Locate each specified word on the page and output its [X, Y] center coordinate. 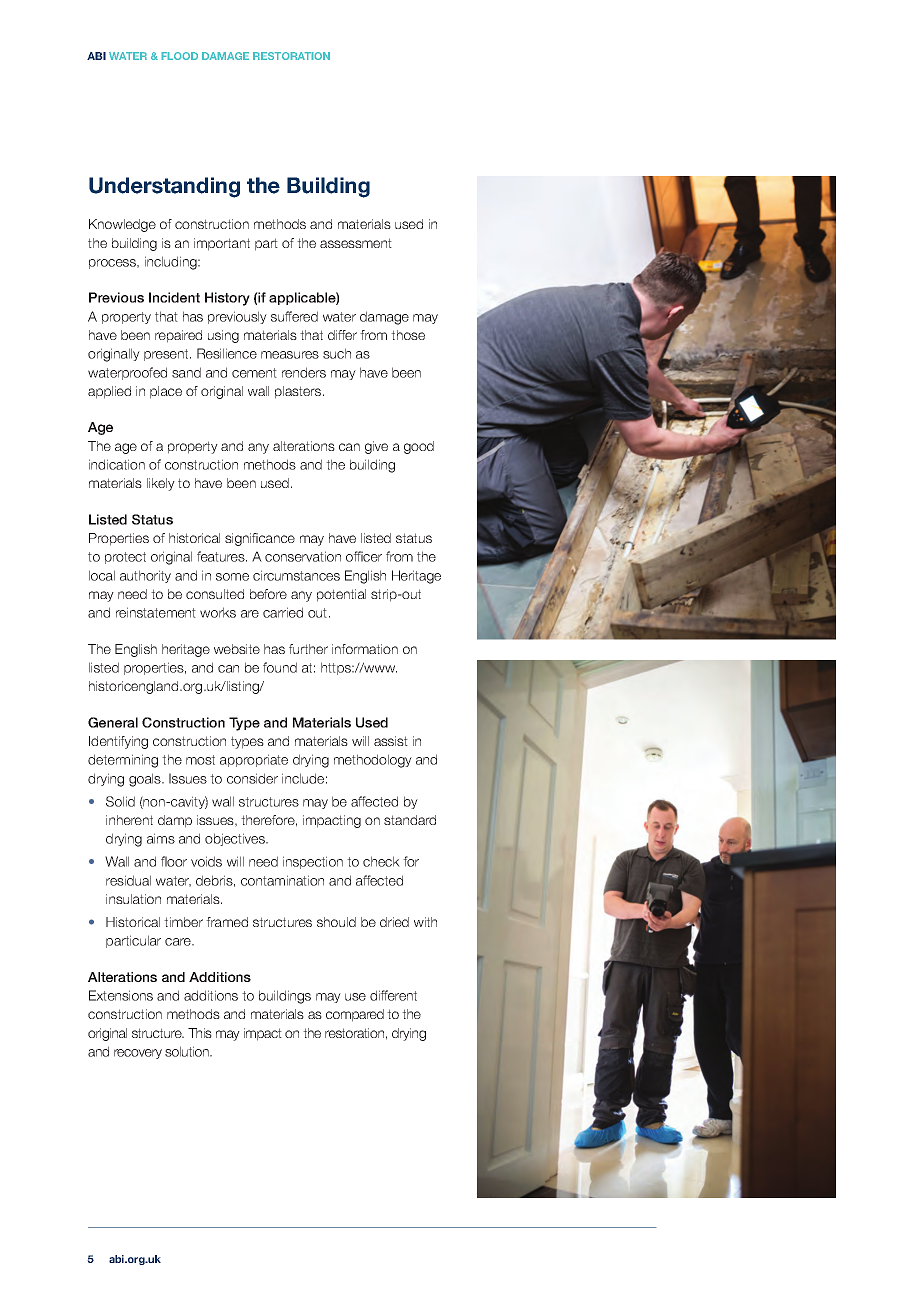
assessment [356, 243]
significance [260, 539]
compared [355, 1015]
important [222, 244]
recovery [138, 1054]
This [200, 1033]
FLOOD [179, 56]
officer [364, 556]
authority [145, 576]
